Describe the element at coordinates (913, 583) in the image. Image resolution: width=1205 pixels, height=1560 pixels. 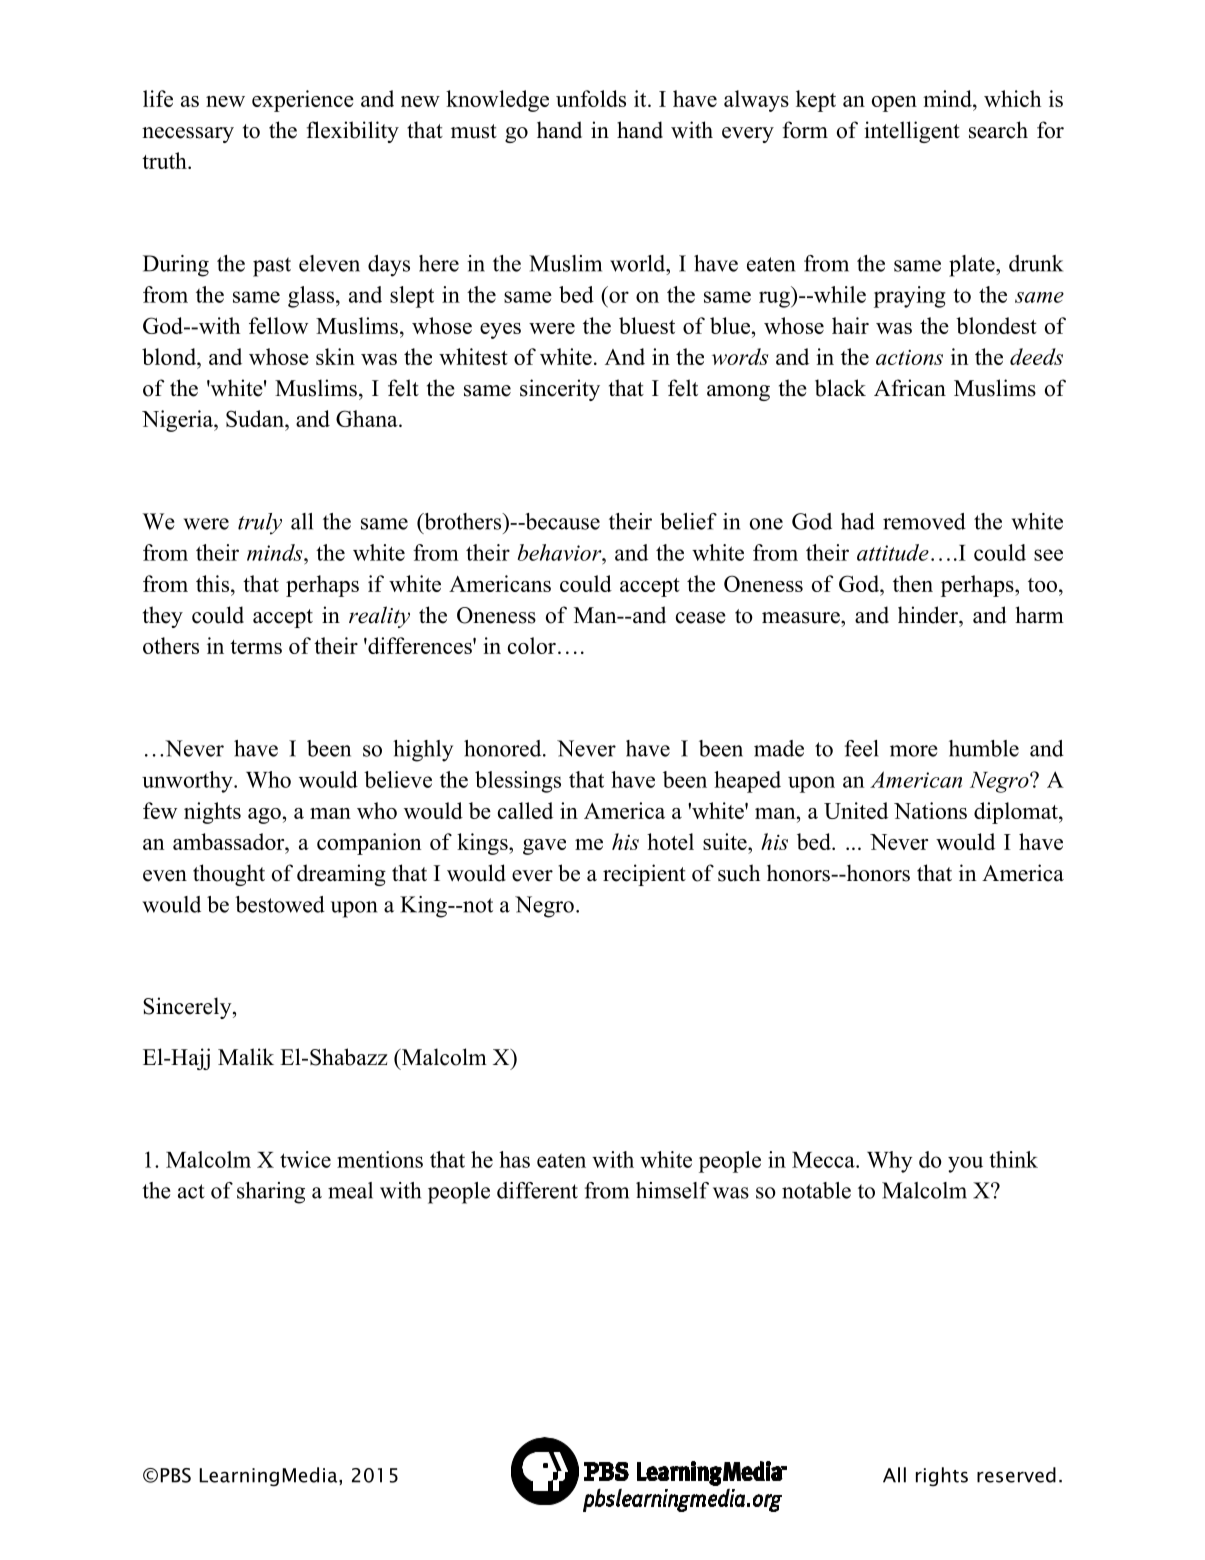
I see `then` at that location.
